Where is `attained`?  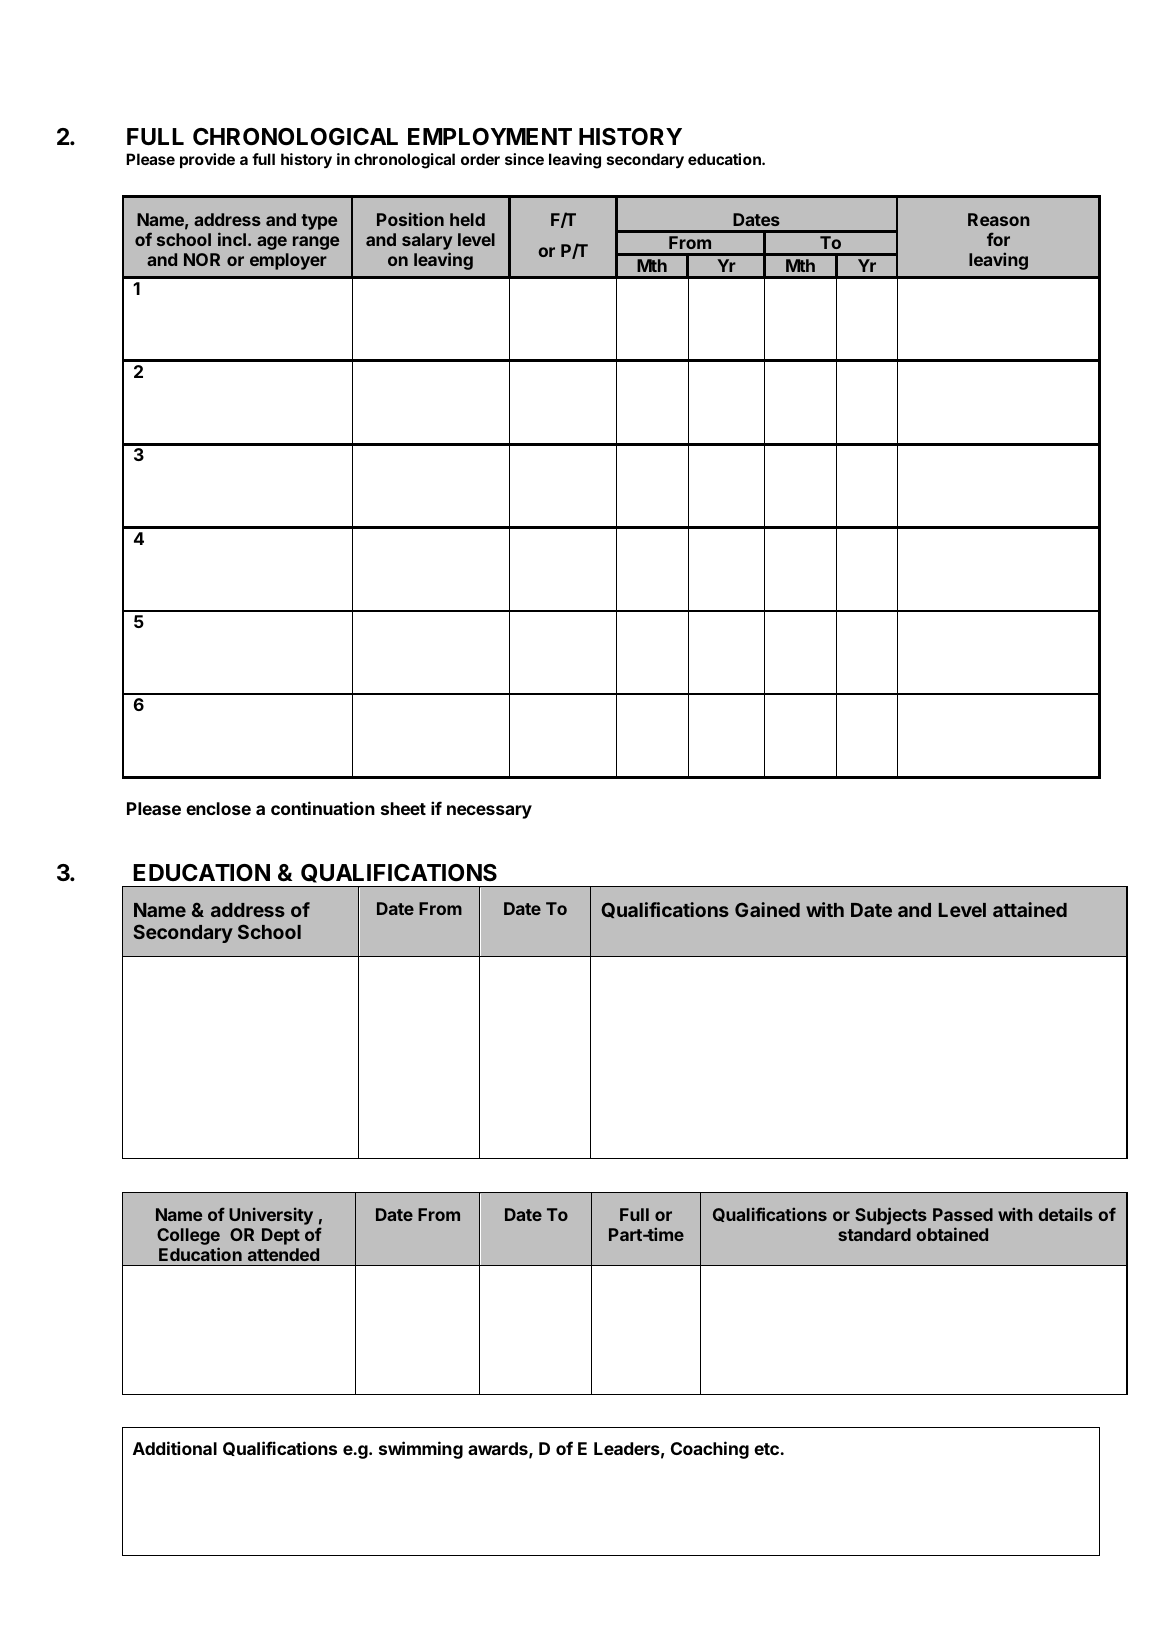
attained is located at coordinates (1030, 909).
